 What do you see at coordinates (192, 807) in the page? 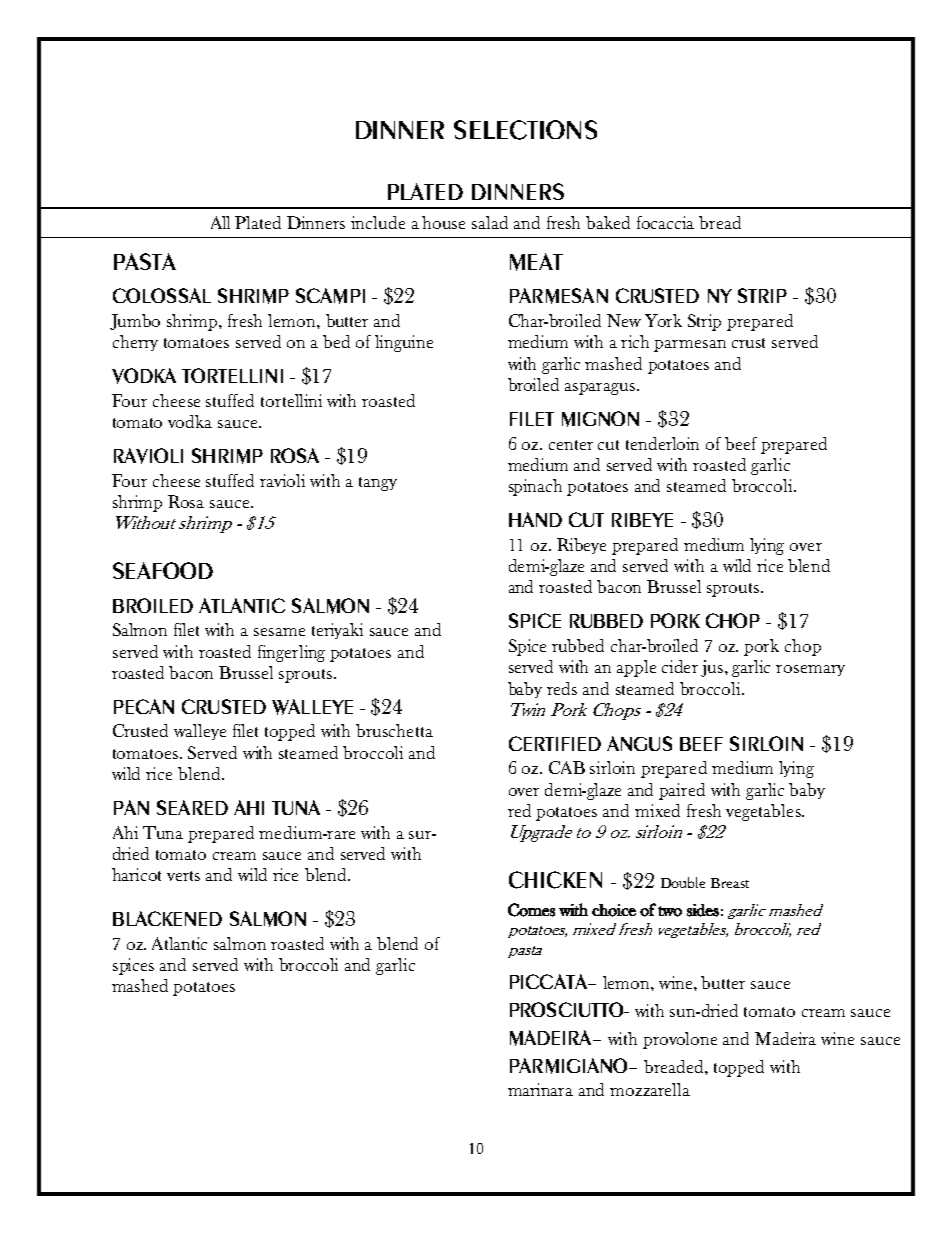
I see `SEARED` at bounding box center [192, 807].
